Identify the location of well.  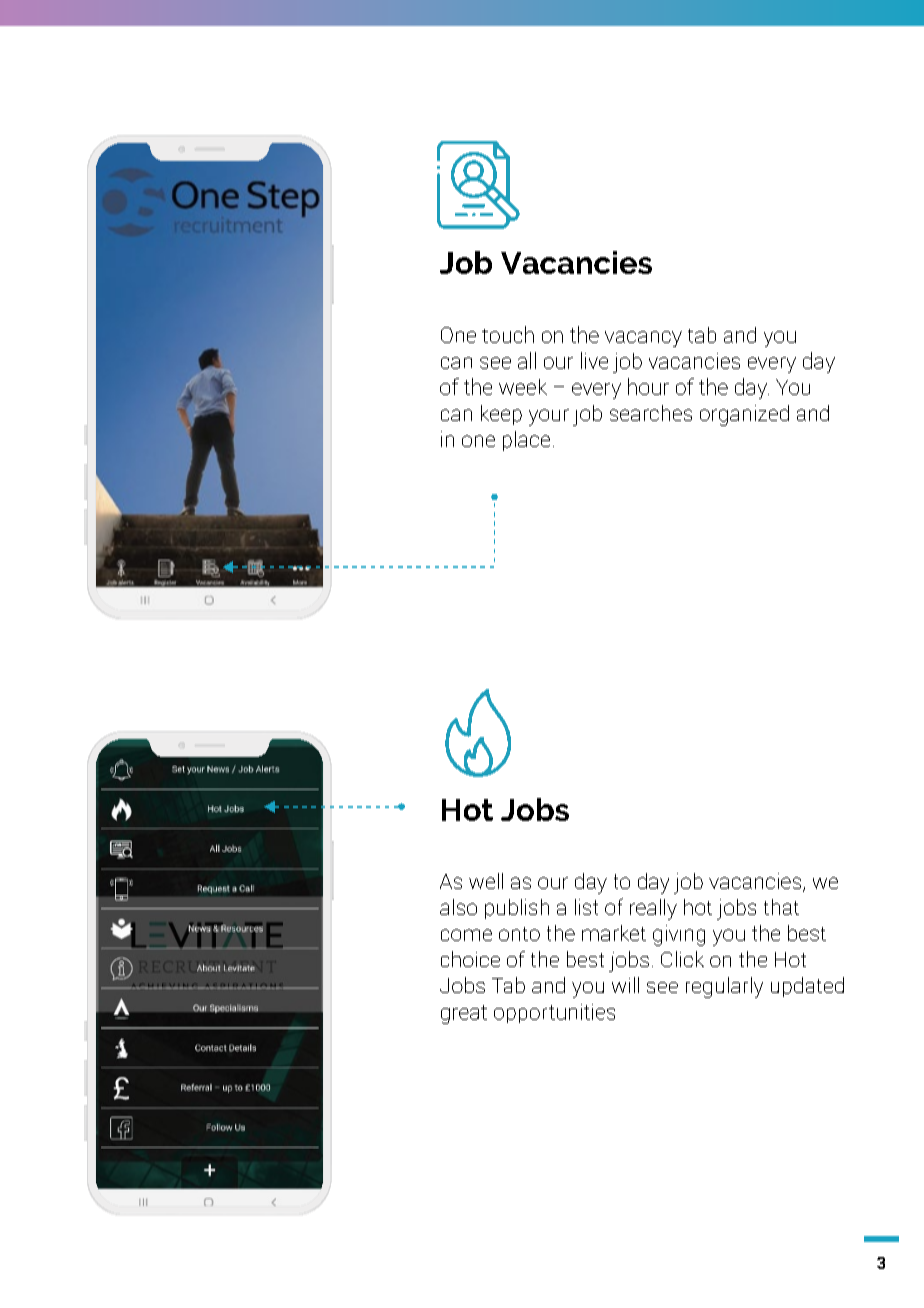
(486, 881).
